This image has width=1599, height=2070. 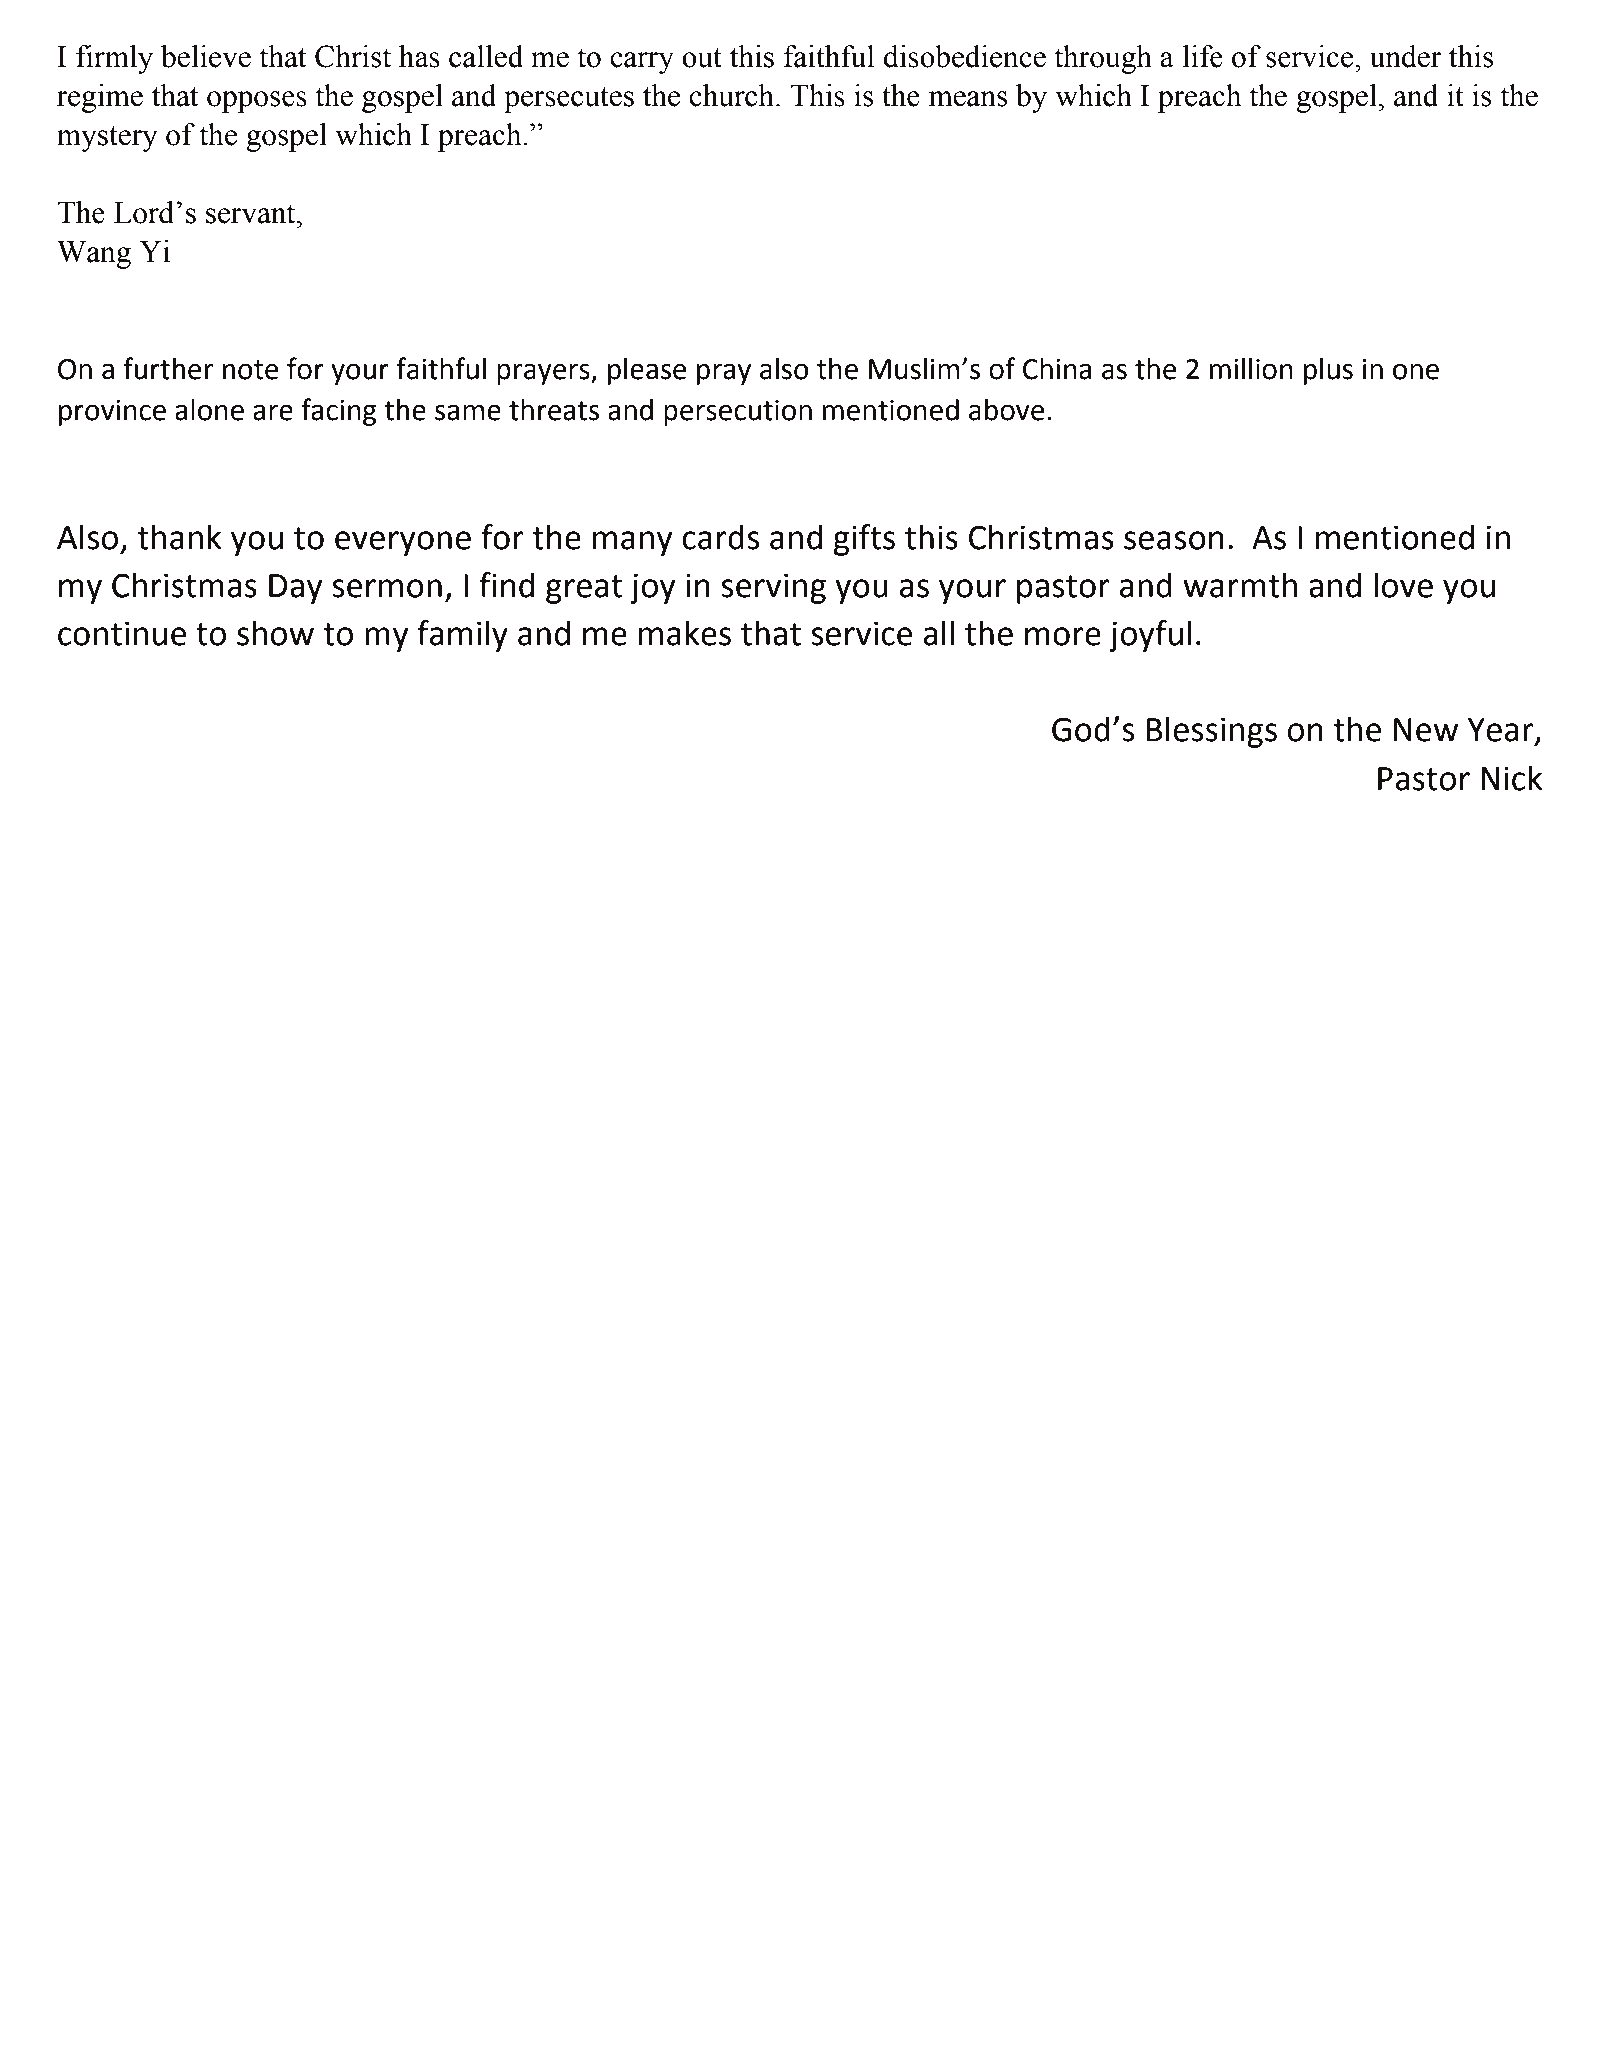 I want to click on show, so click(x=275, y=633).
